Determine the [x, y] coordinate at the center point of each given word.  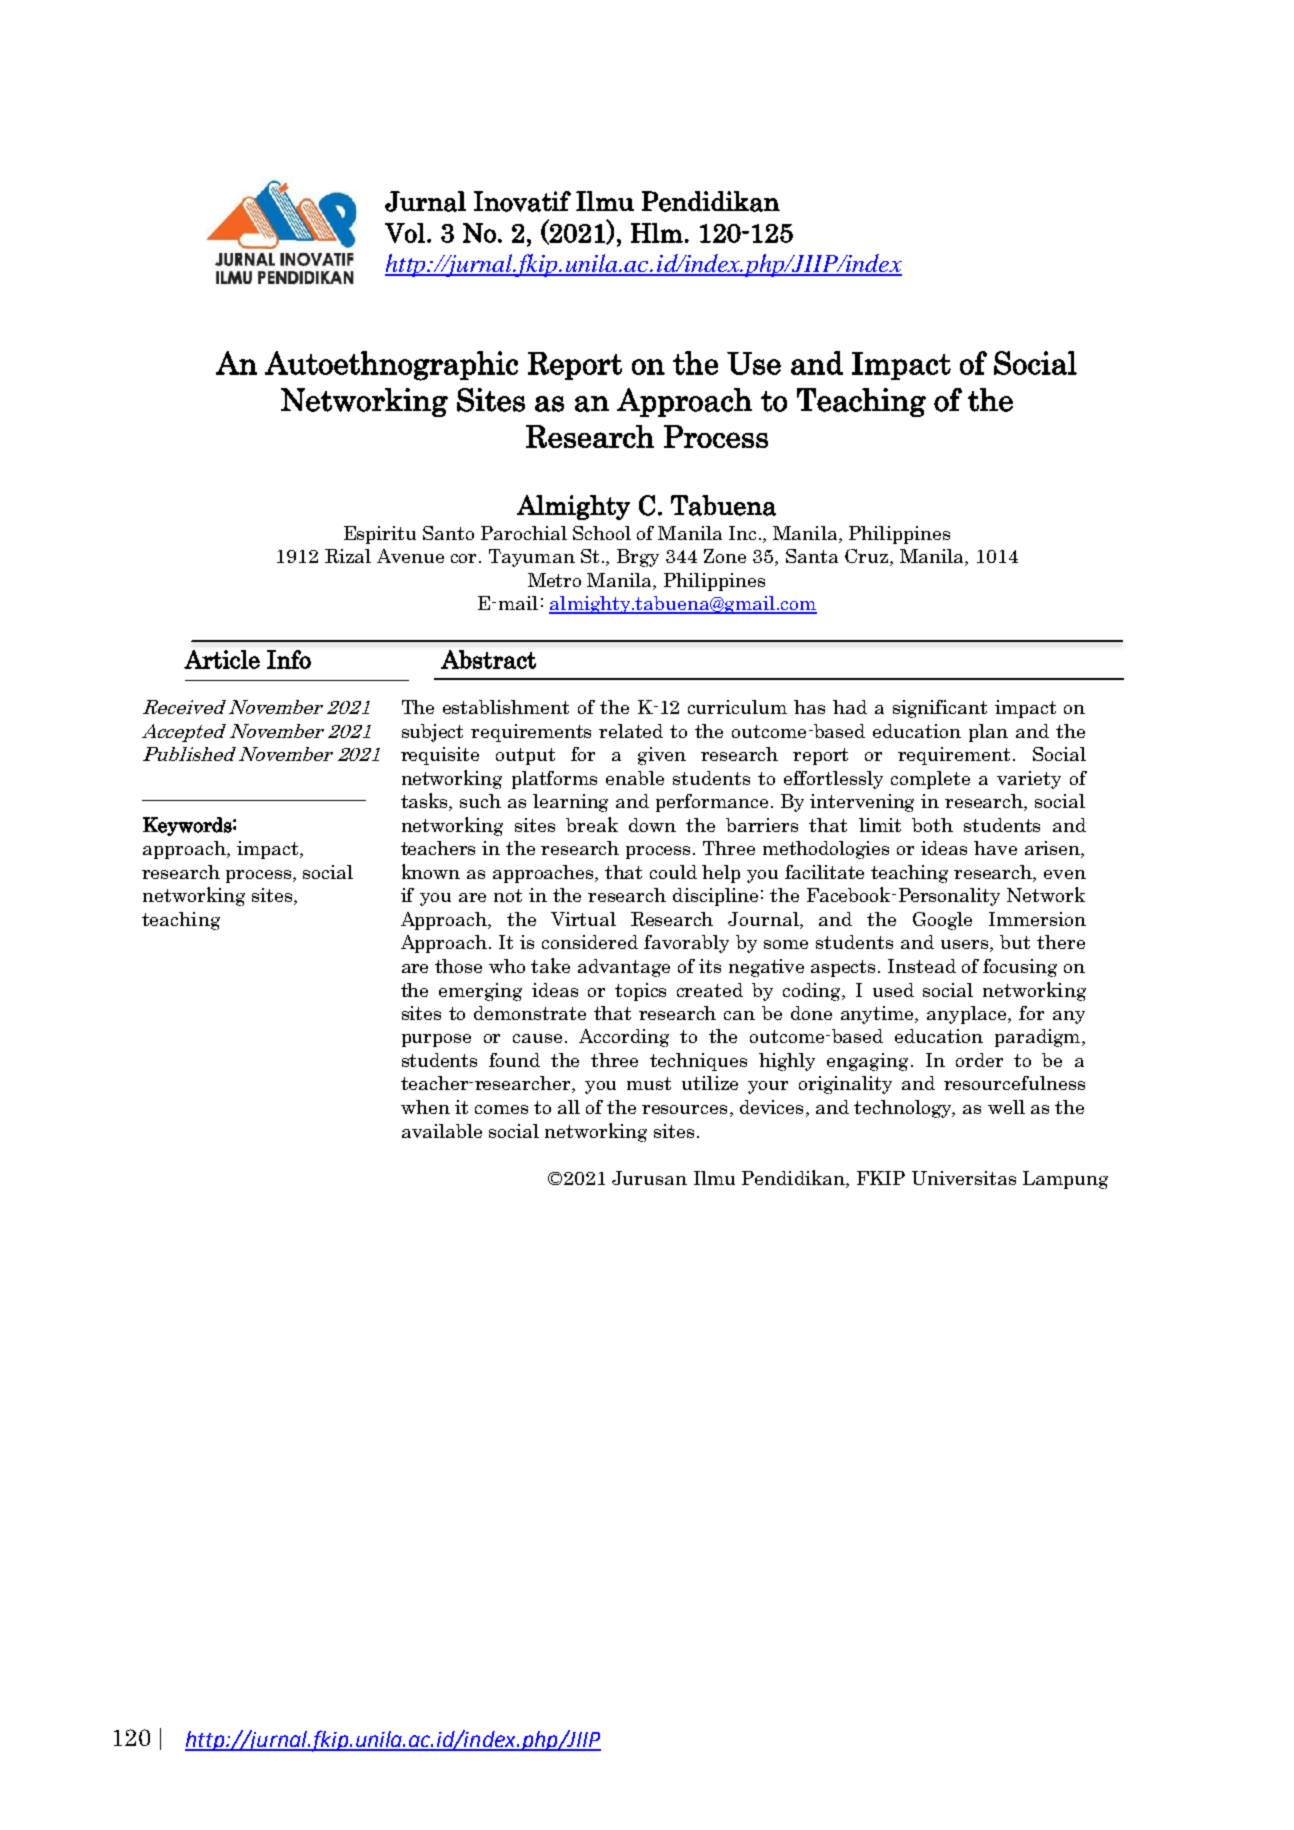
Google [942, 921]
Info [289, 659]
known [431, 871]
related [631, 731]
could [673, 872]
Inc [742, 533]
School [602, 533]
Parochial [524, 533]
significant [940, 709]
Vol [405, 233]
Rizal [348, 556]
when [425, 1107]
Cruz [868, 557]
